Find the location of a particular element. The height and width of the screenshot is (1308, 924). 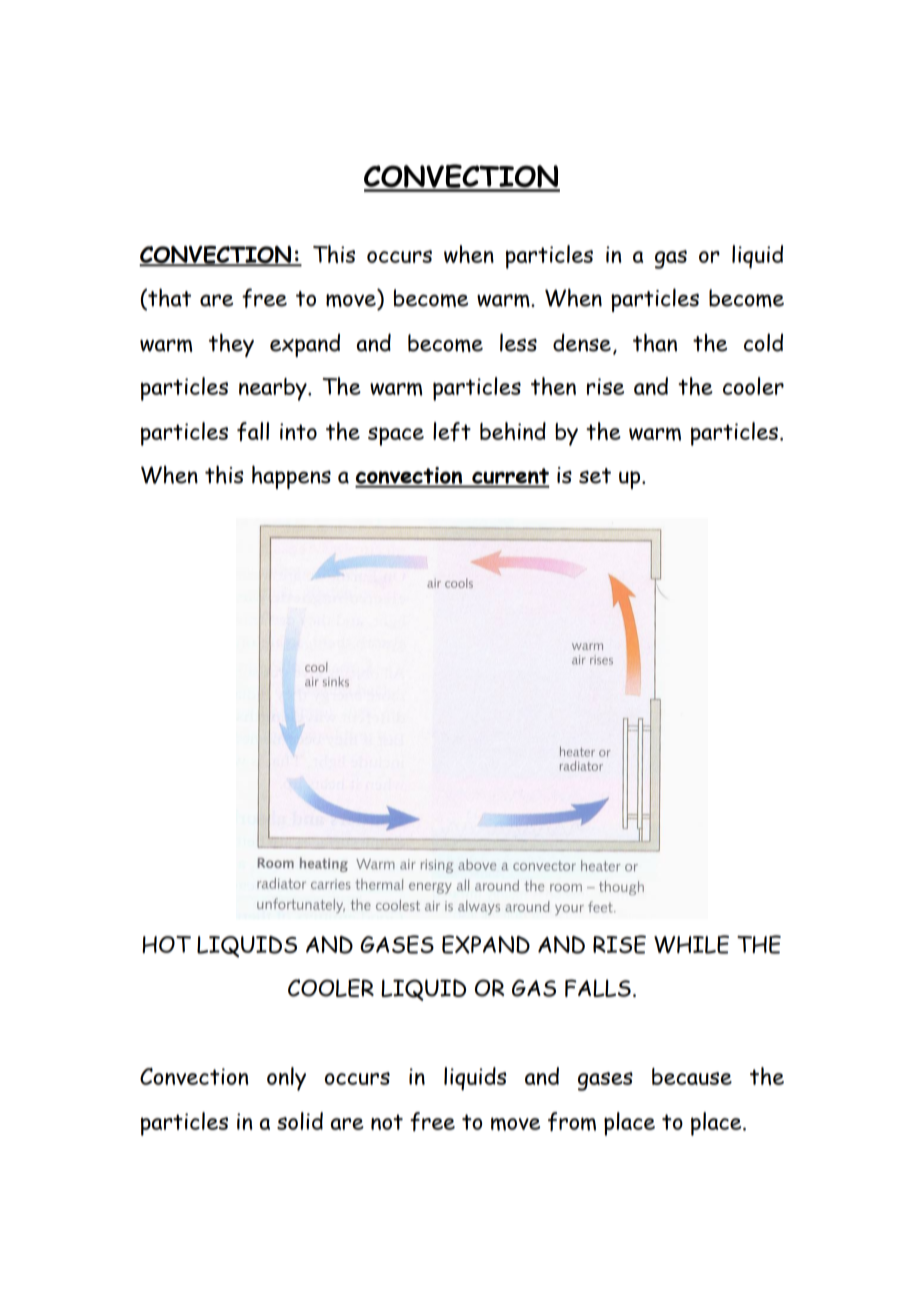

only is located at coordinates (286, 1079).
